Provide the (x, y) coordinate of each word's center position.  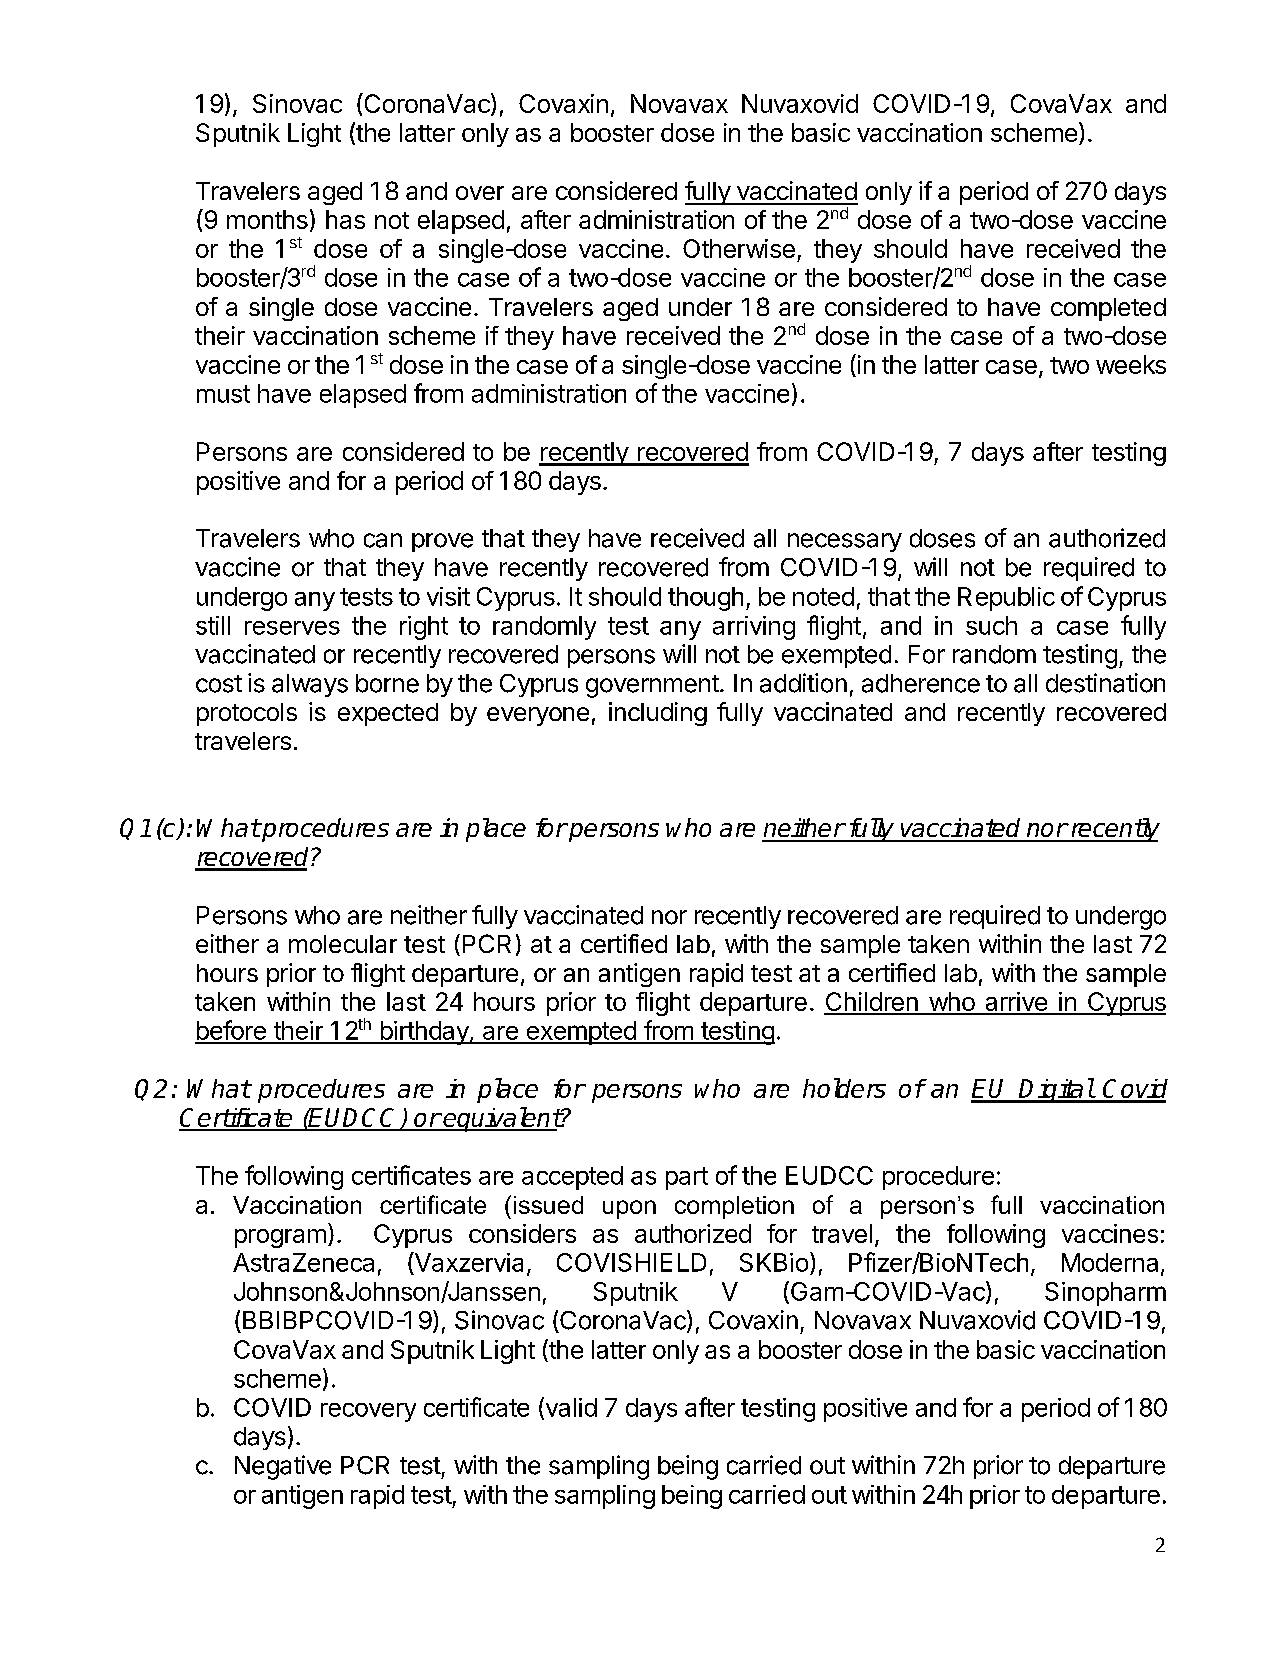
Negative (283, 1467)
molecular (343, 944)
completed (1108, 309)
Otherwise (739, 248)
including (658, 714)
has (345, 219)
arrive (1016, 1003)
